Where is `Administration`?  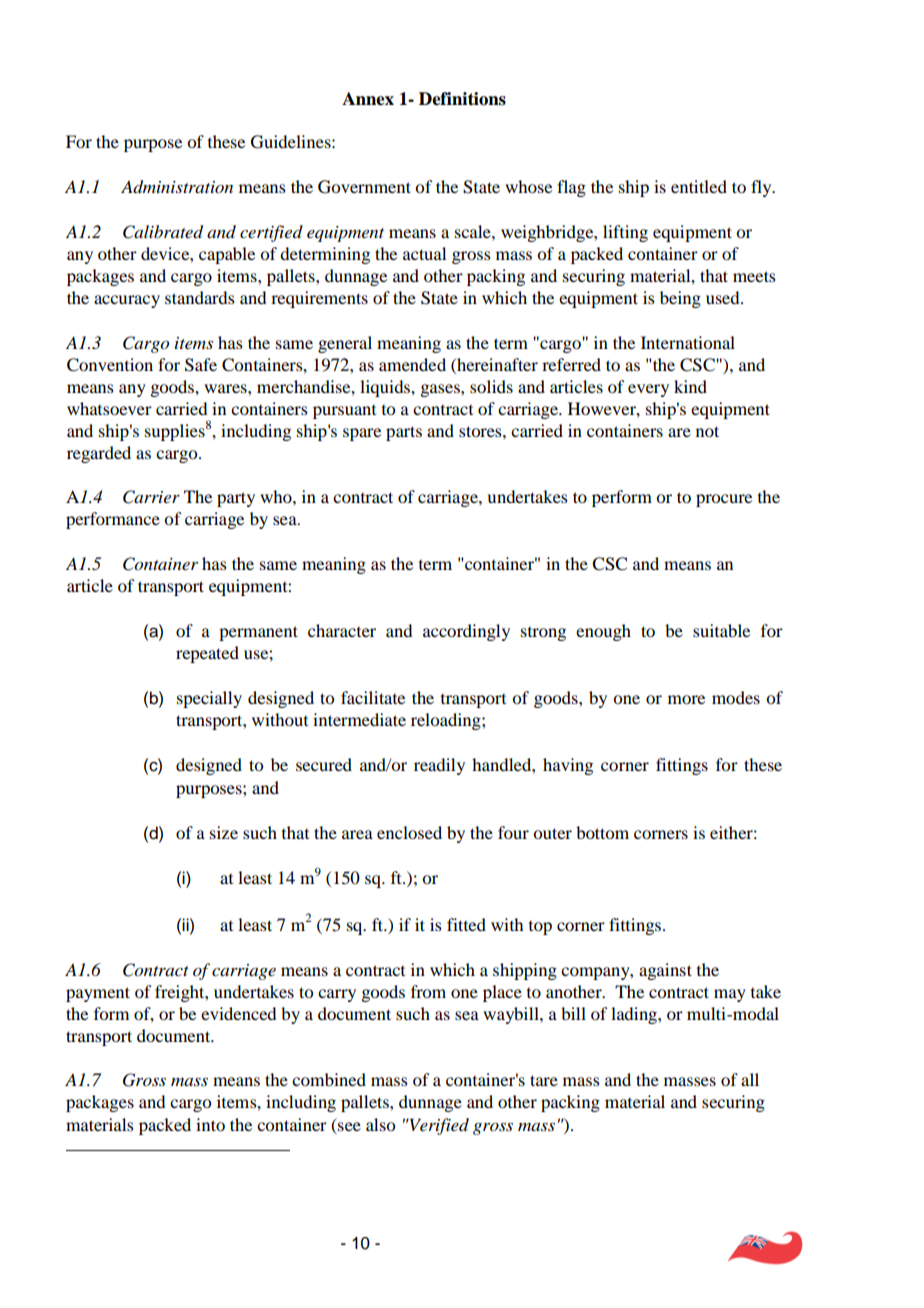
Administration is located at coordinates (177, 187).
